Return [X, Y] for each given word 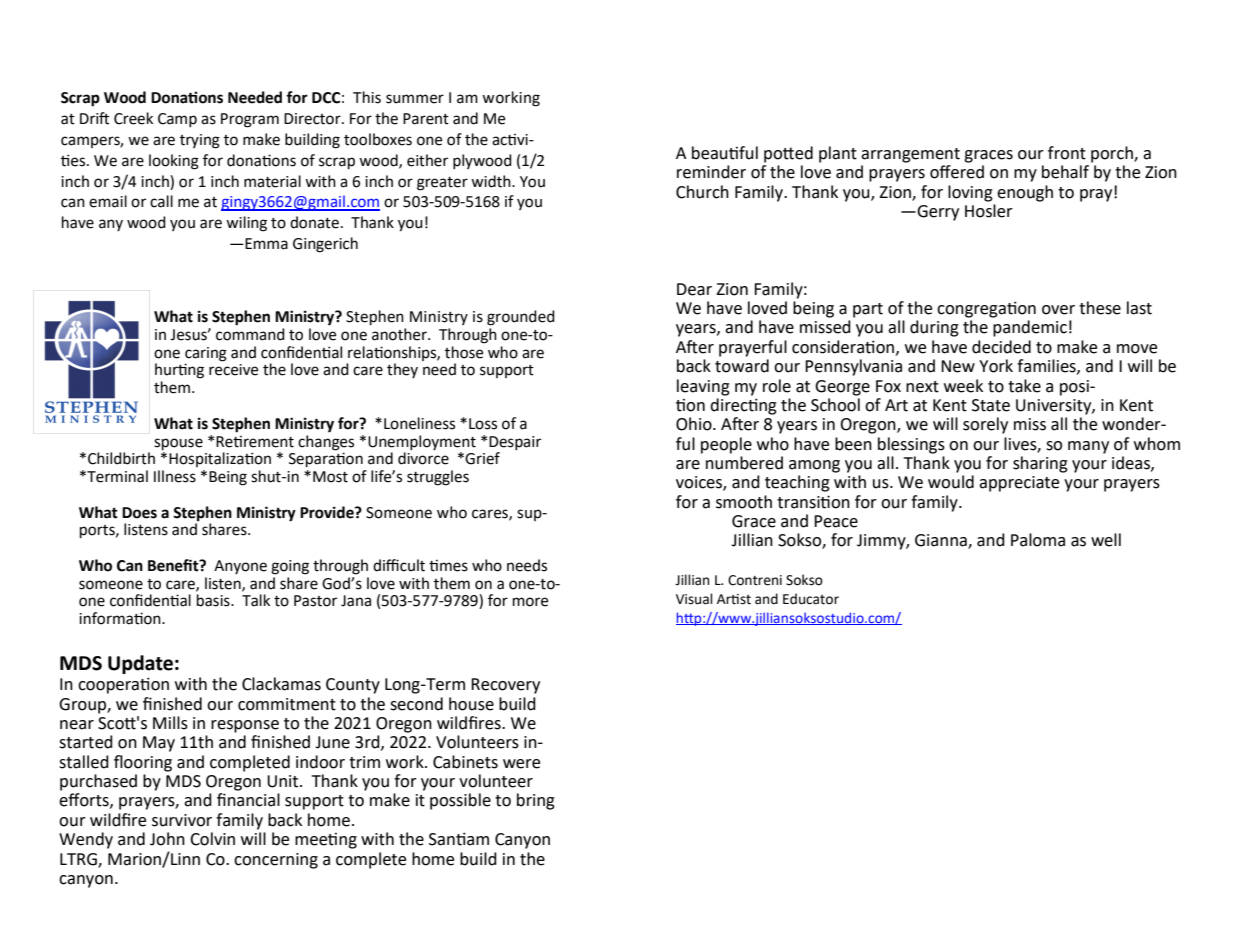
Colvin [212, 839]
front [1067, 153]
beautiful [725, 153]
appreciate [1019, 484]
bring [536, 801]
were [521, 764]
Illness [175, 476]
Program [250, 120]
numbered [744, 463]
